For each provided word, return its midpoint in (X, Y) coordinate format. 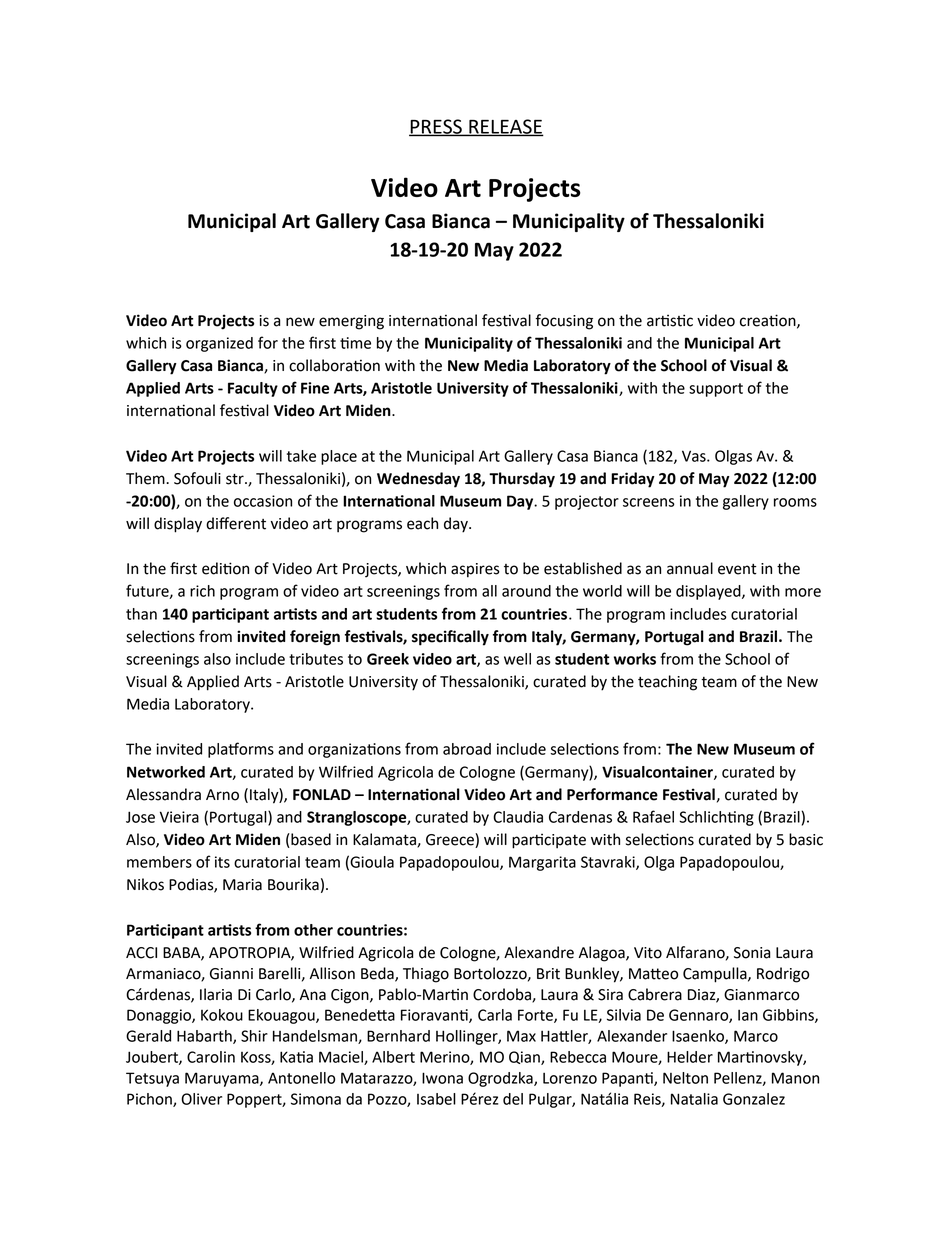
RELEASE (505, 127)
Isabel (436, 1099)
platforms (241, 750)
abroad (467, 749)
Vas (695, 456)
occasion (263, 501)
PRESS (436, 127)
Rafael (653, 816)
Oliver (201, 1099)
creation (769, 321)
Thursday (522, 480)
